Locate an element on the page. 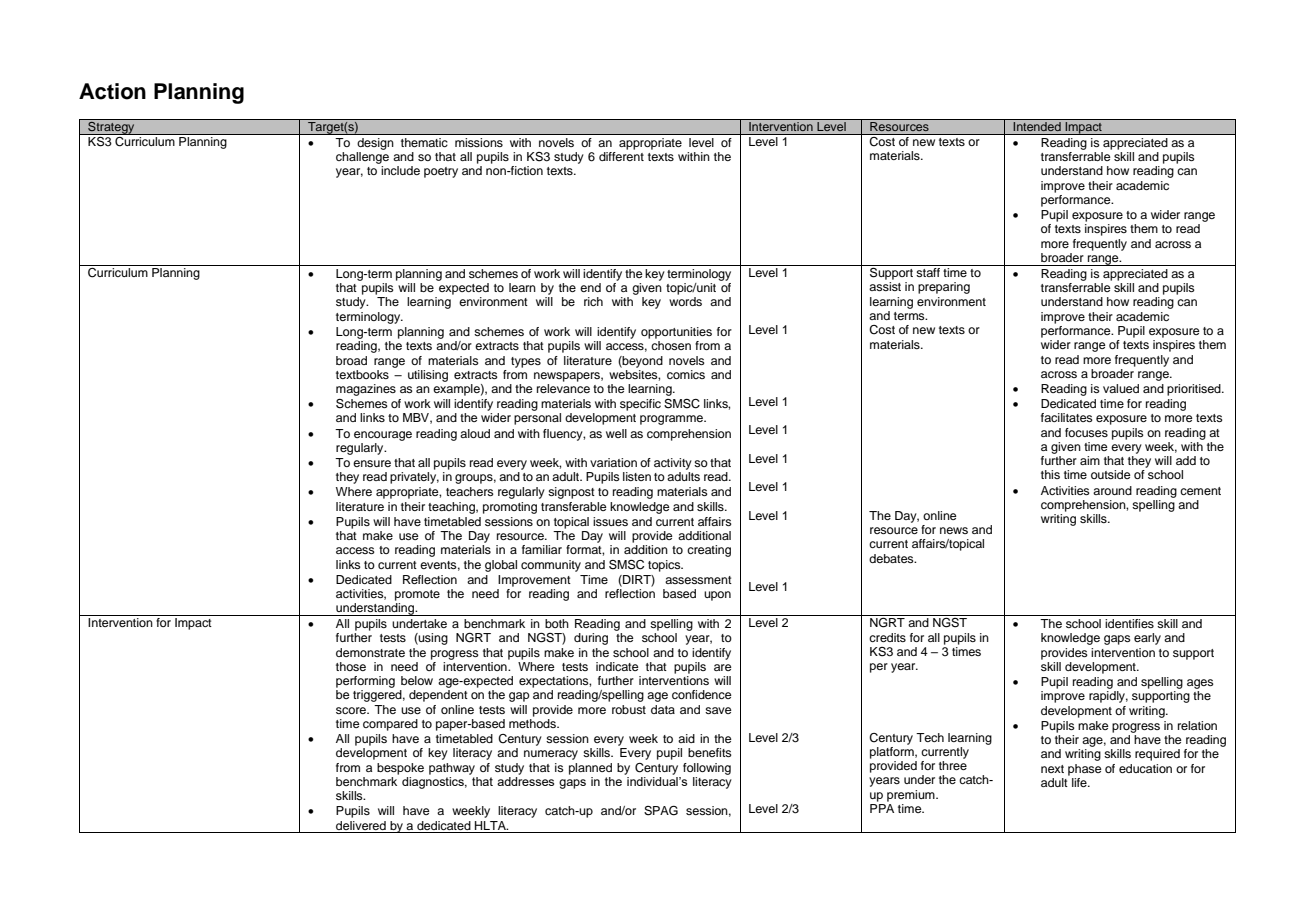 The width and height of the image is (1308, 924). ensure is located at coordinates (372, 463).
